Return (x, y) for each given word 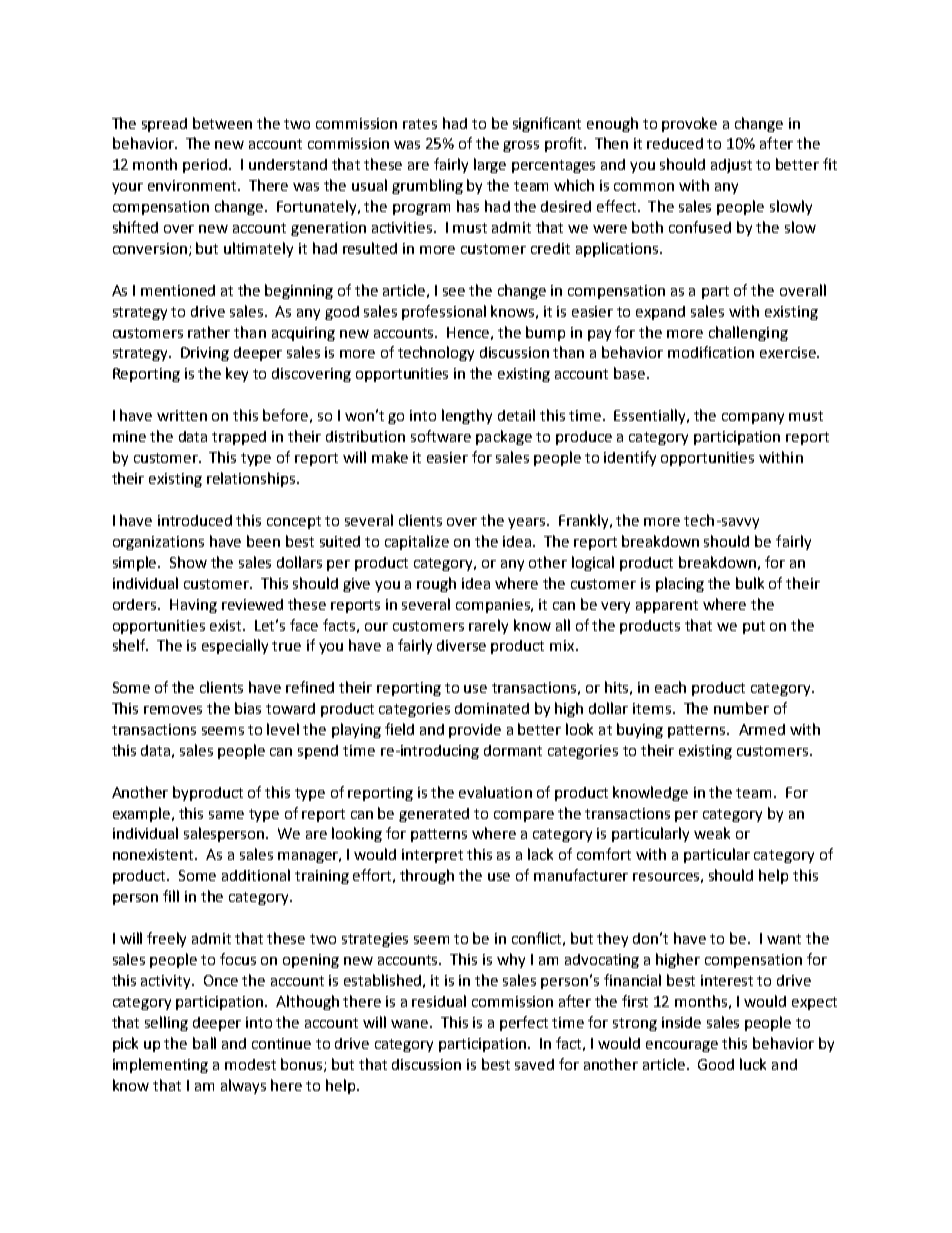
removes (173, 710)
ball (204, 1043)
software (441, 436)
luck (753, 1064)
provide (475, 731)
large (490, 165)
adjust (731, 166)
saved (534, 1064)
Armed (762, 729)
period (206, 166)
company (753, 418)
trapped (239, 438)
